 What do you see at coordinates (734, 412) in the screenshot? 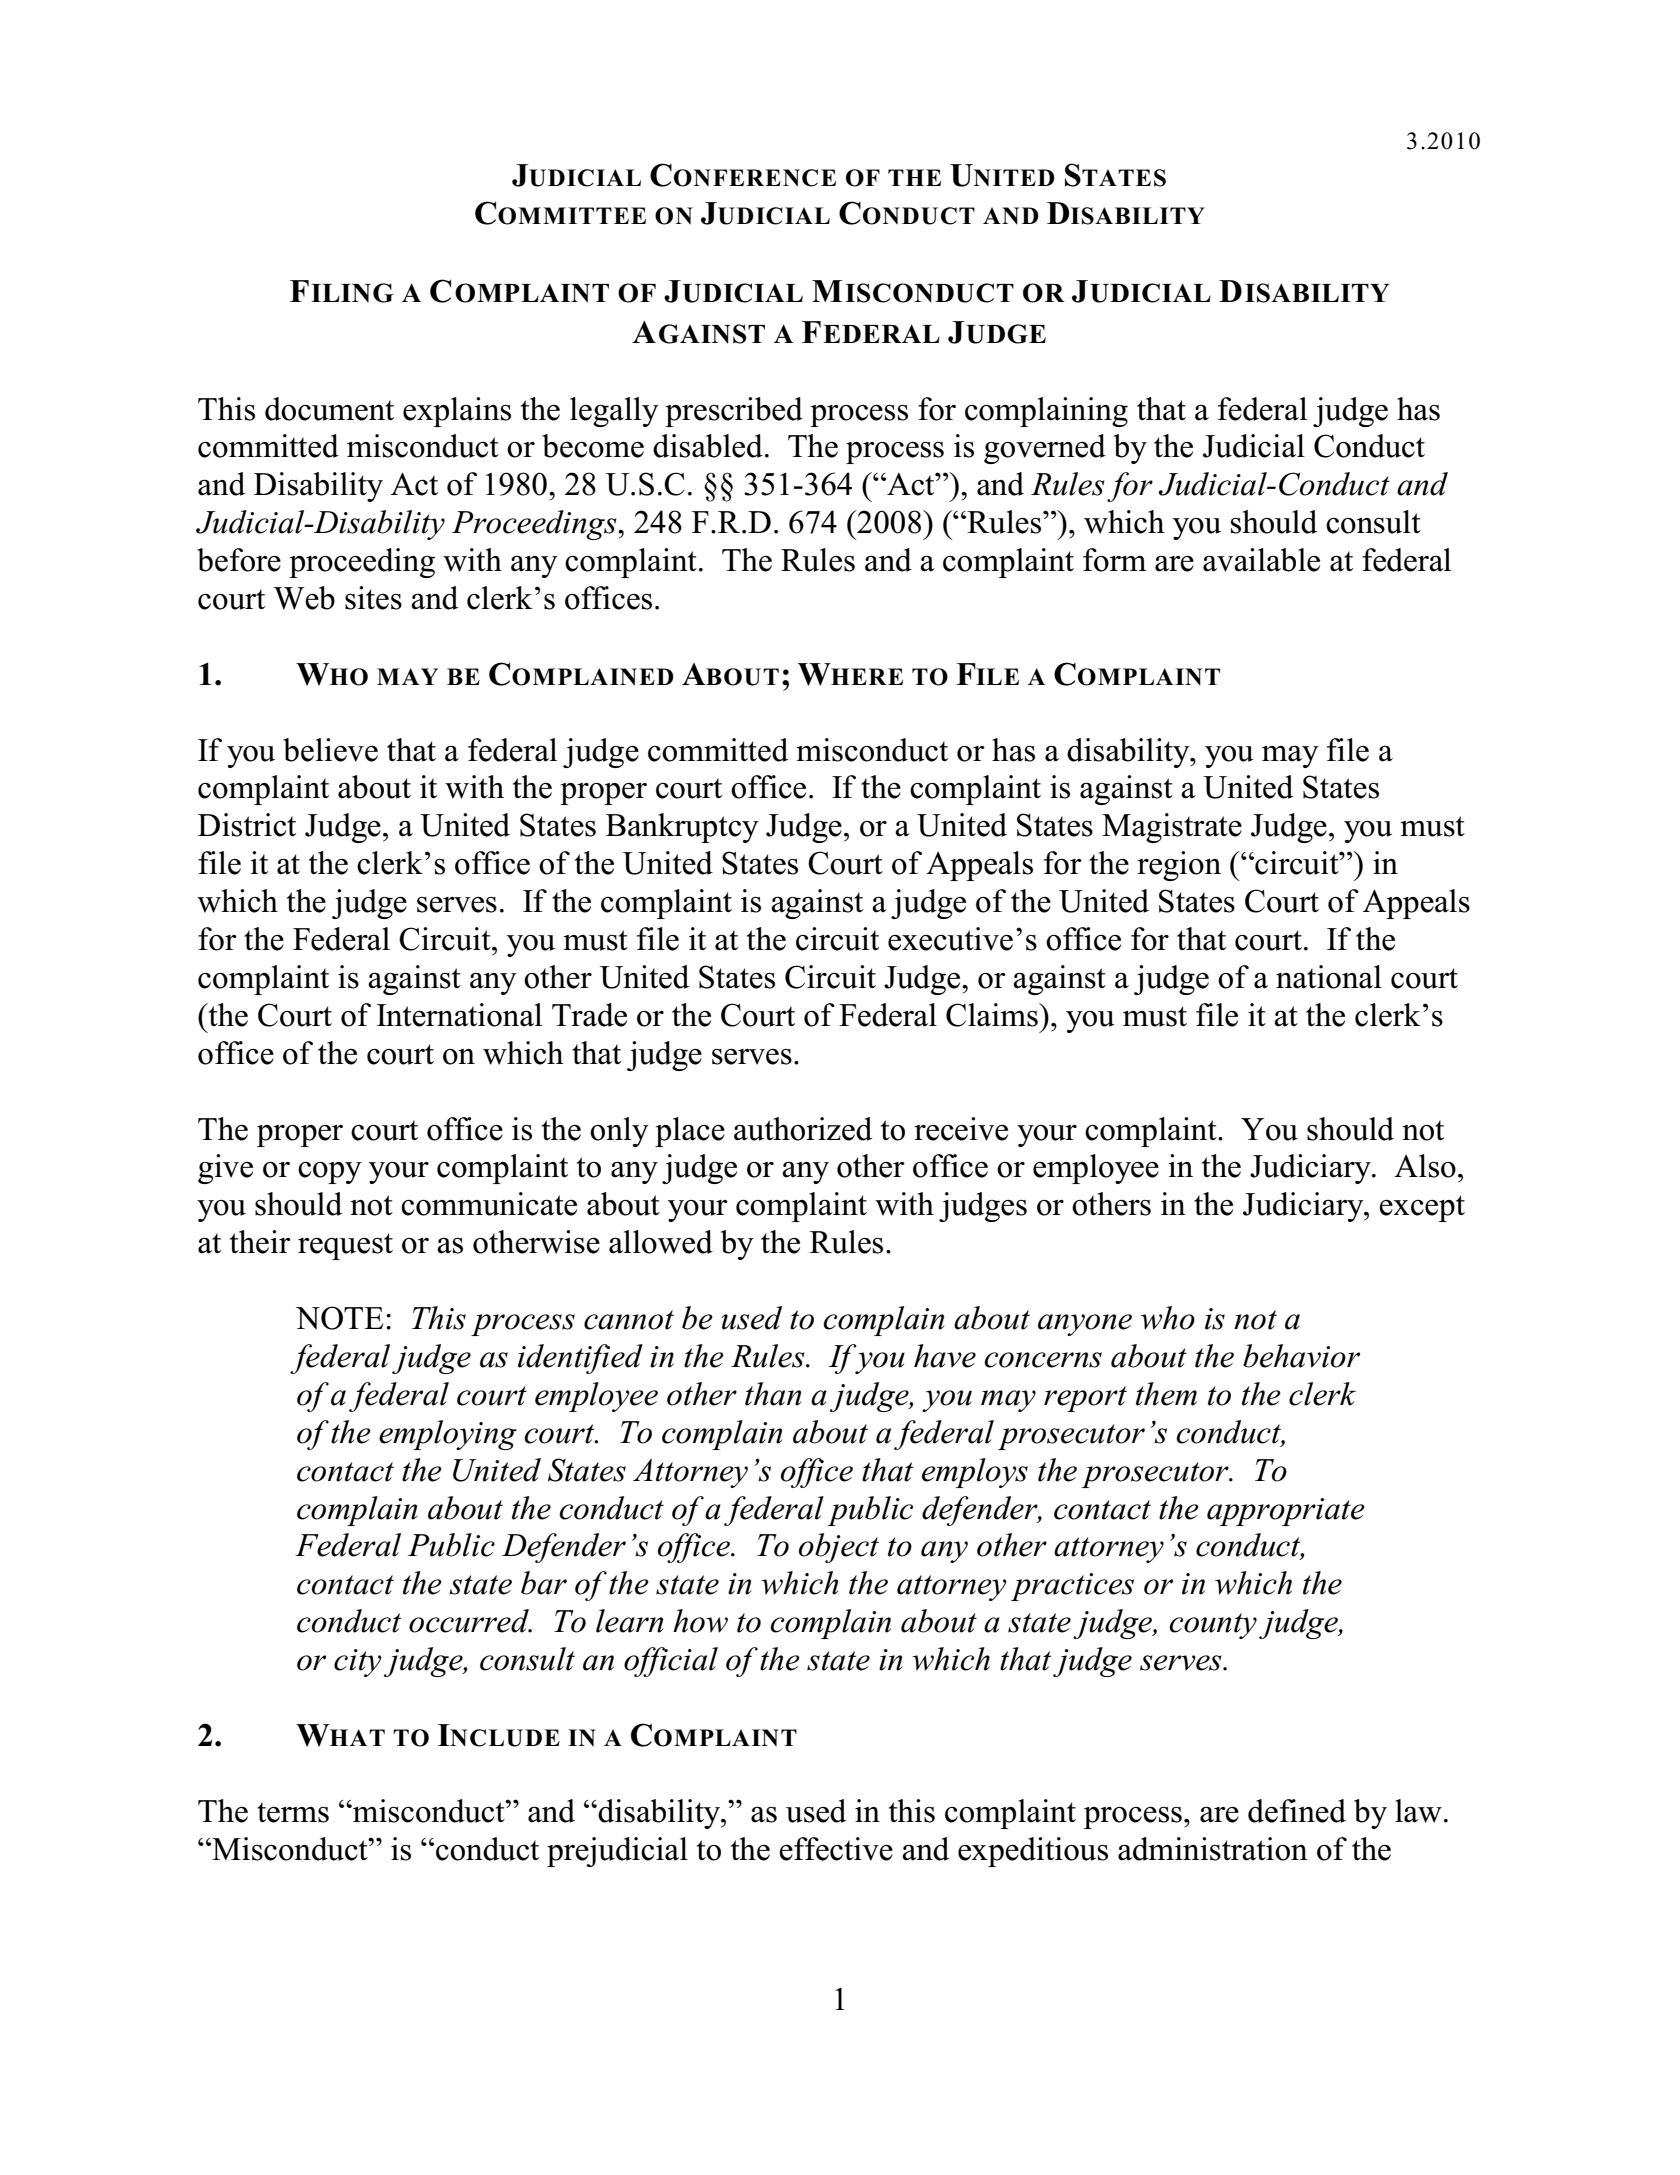
I see `prescribed` at bounding box center [734, 412].
